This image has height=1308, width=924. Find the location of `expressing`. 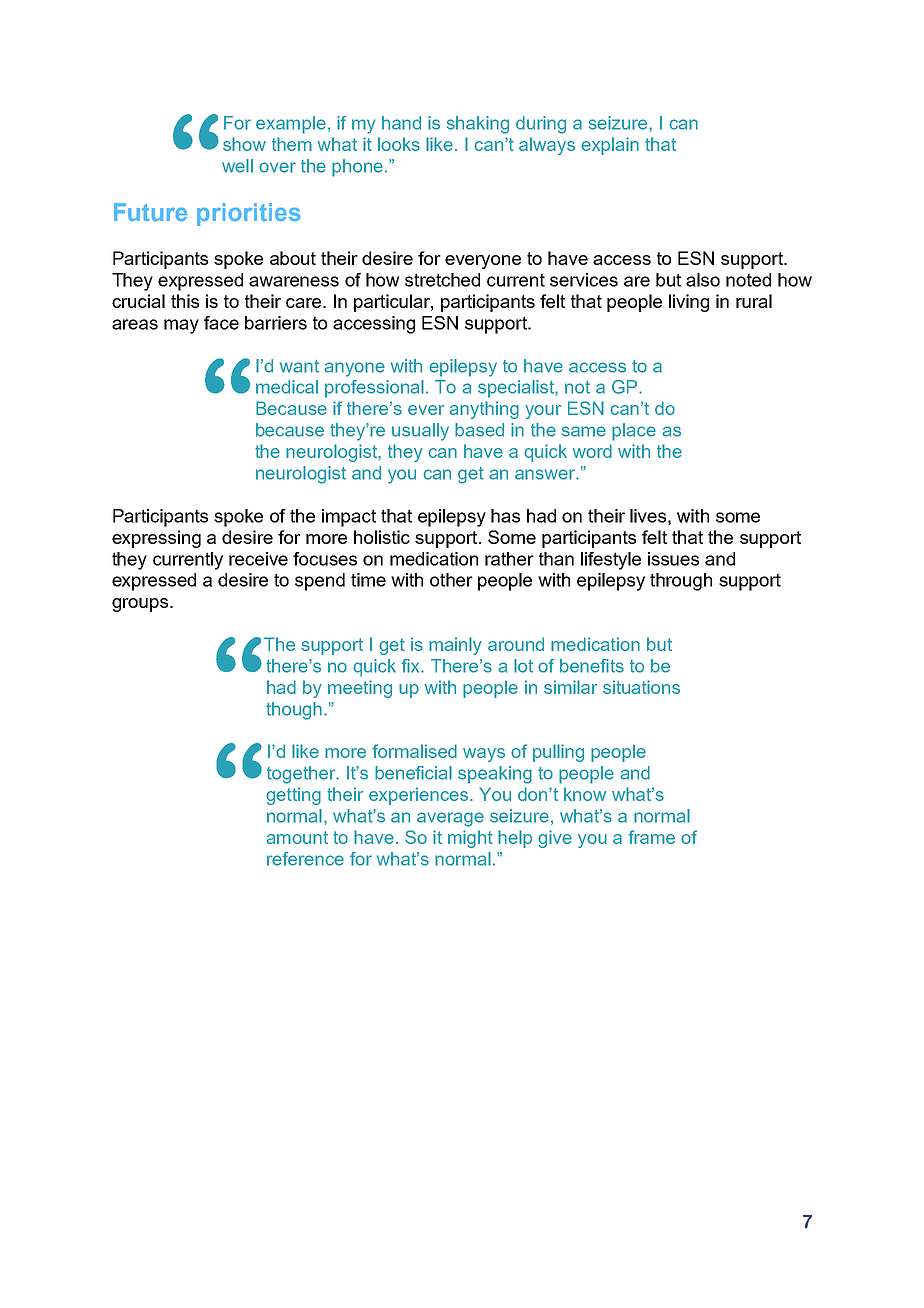

expressing is located at coordinates (156, 539).
